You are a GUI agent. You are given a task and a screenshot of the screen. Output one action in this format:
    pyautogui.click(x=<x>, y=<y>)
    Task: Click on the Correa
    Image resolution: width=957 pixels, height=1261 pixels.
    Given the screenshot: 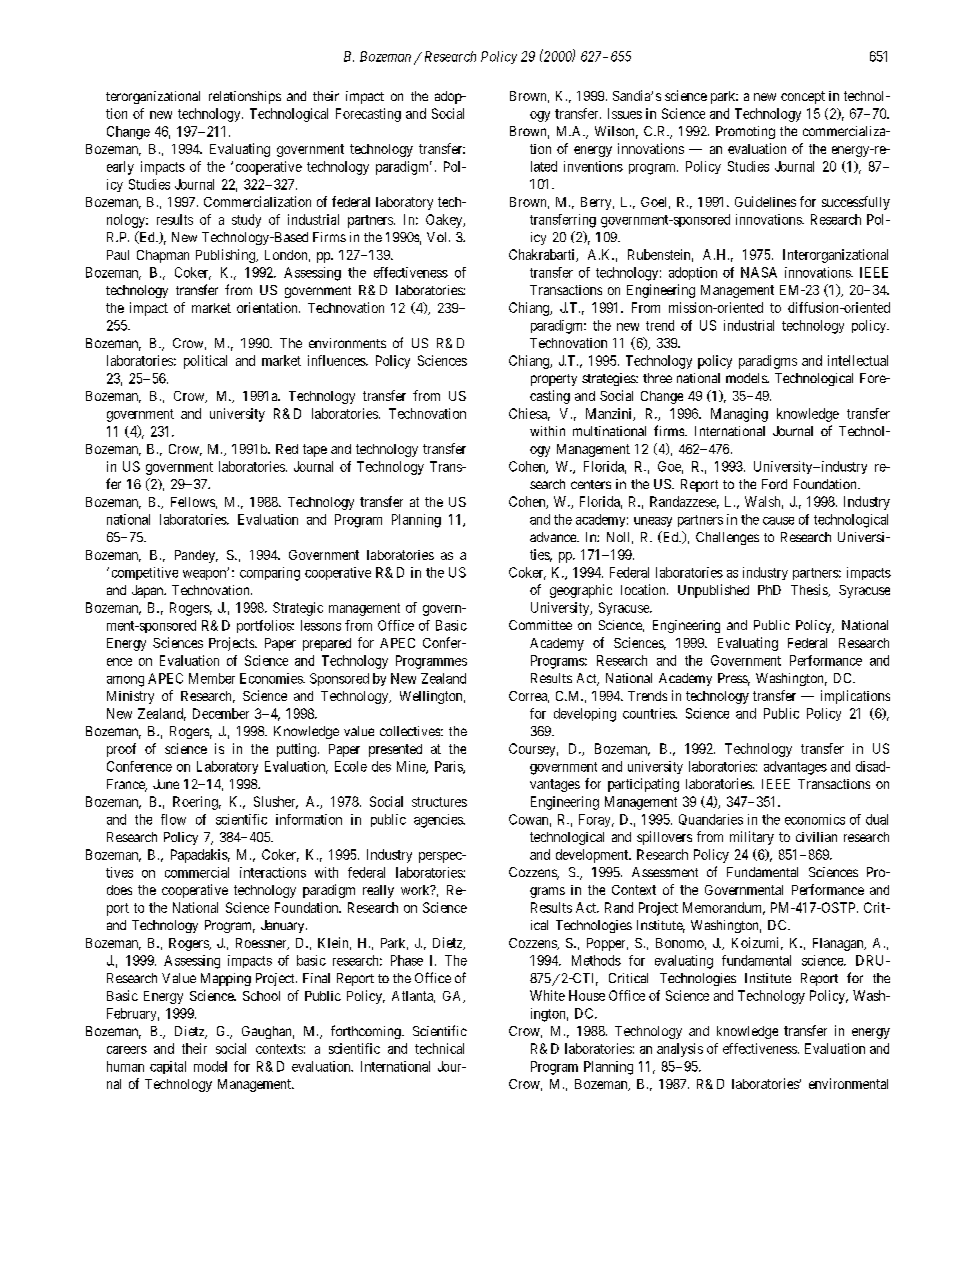 What is the action you would take?
    pyautogui.click(x=529, y=697)
